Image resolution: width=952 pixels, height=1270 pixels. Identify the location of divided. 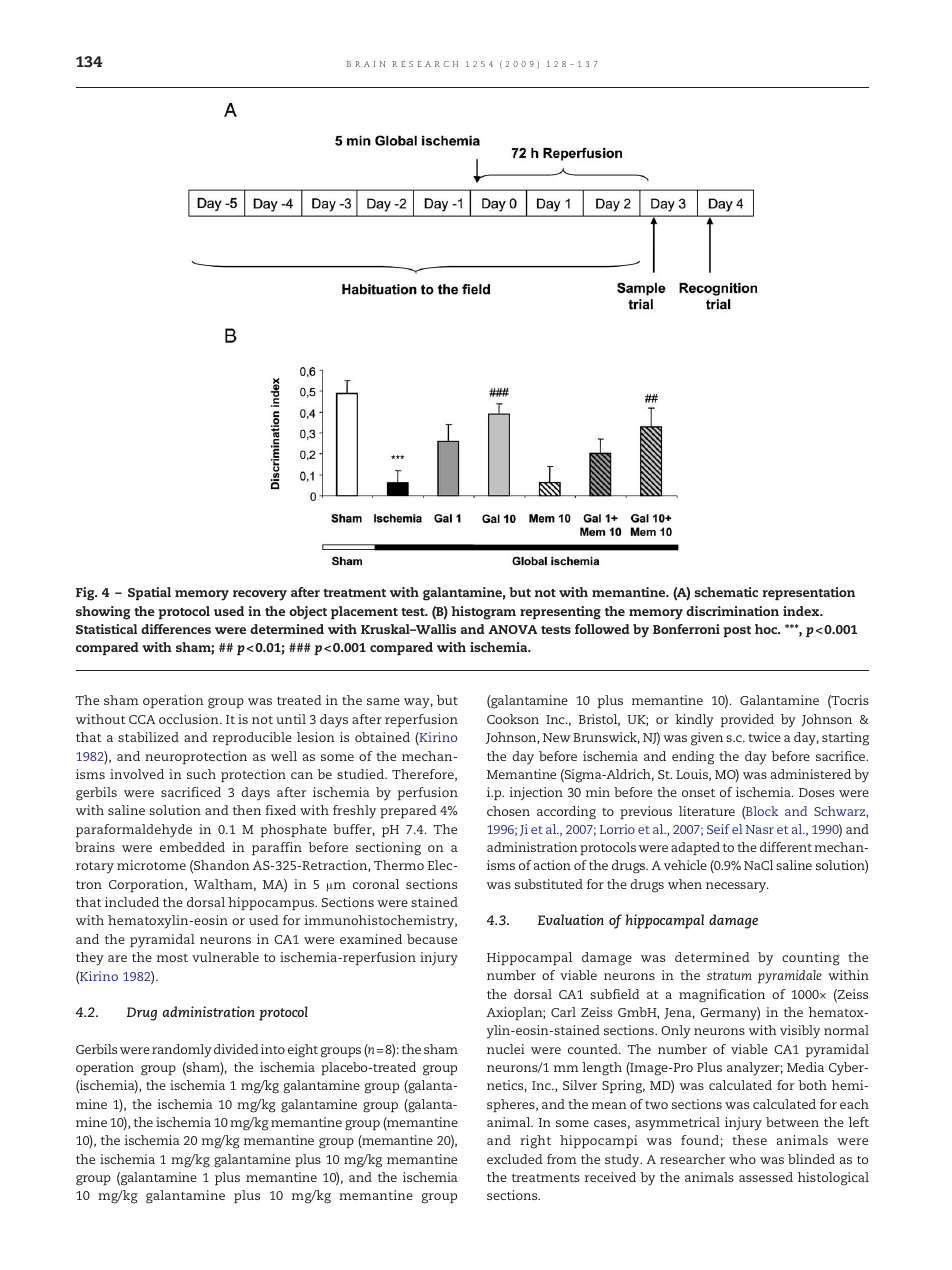
(236, 1049).
